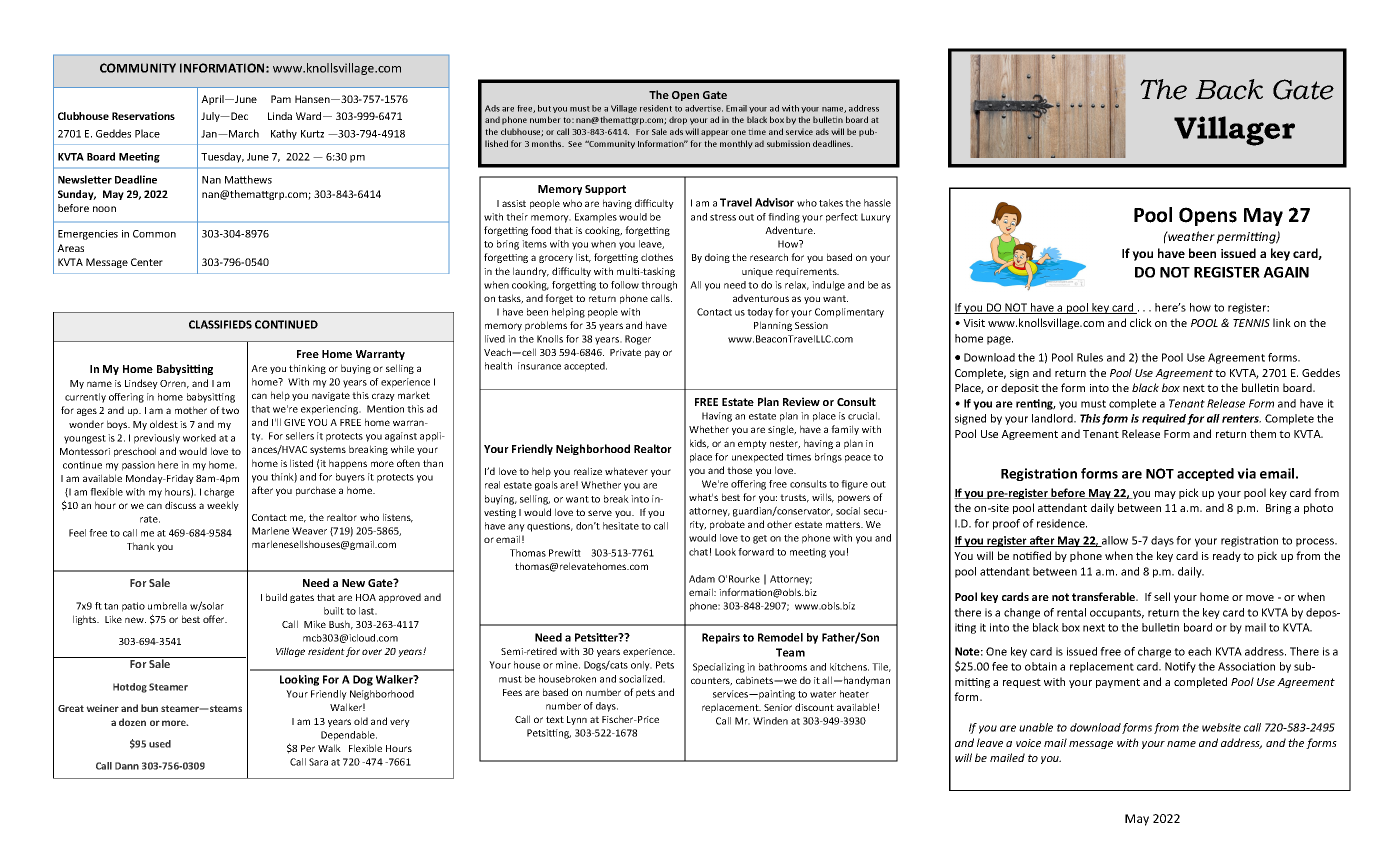 This document has width=1400, height=850. I want to click on used, so click(160, 744).
